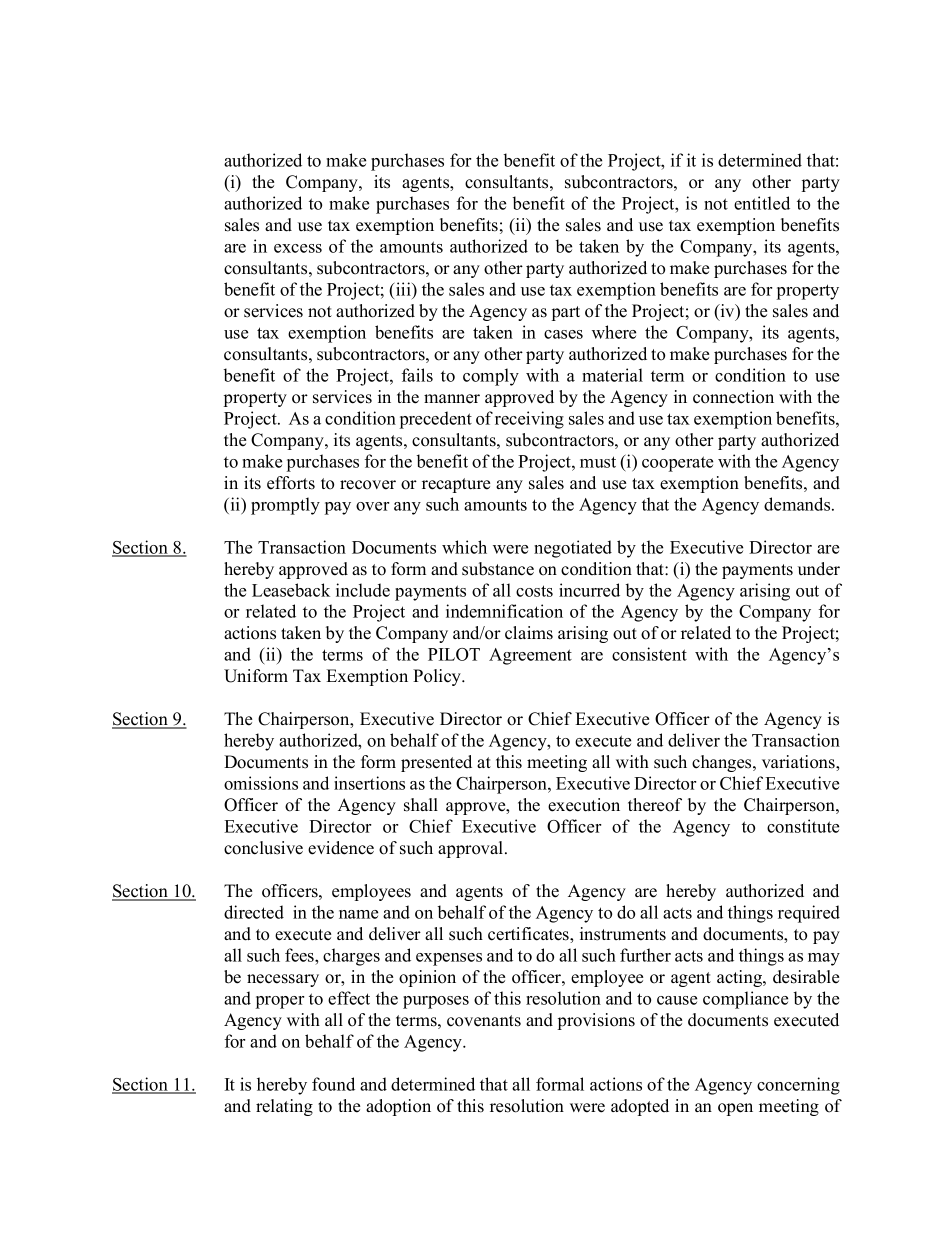 This document has width=952, height=1233. Describe the element at coordinates (530, 656) in the document. I see `Agreement` at that location.
